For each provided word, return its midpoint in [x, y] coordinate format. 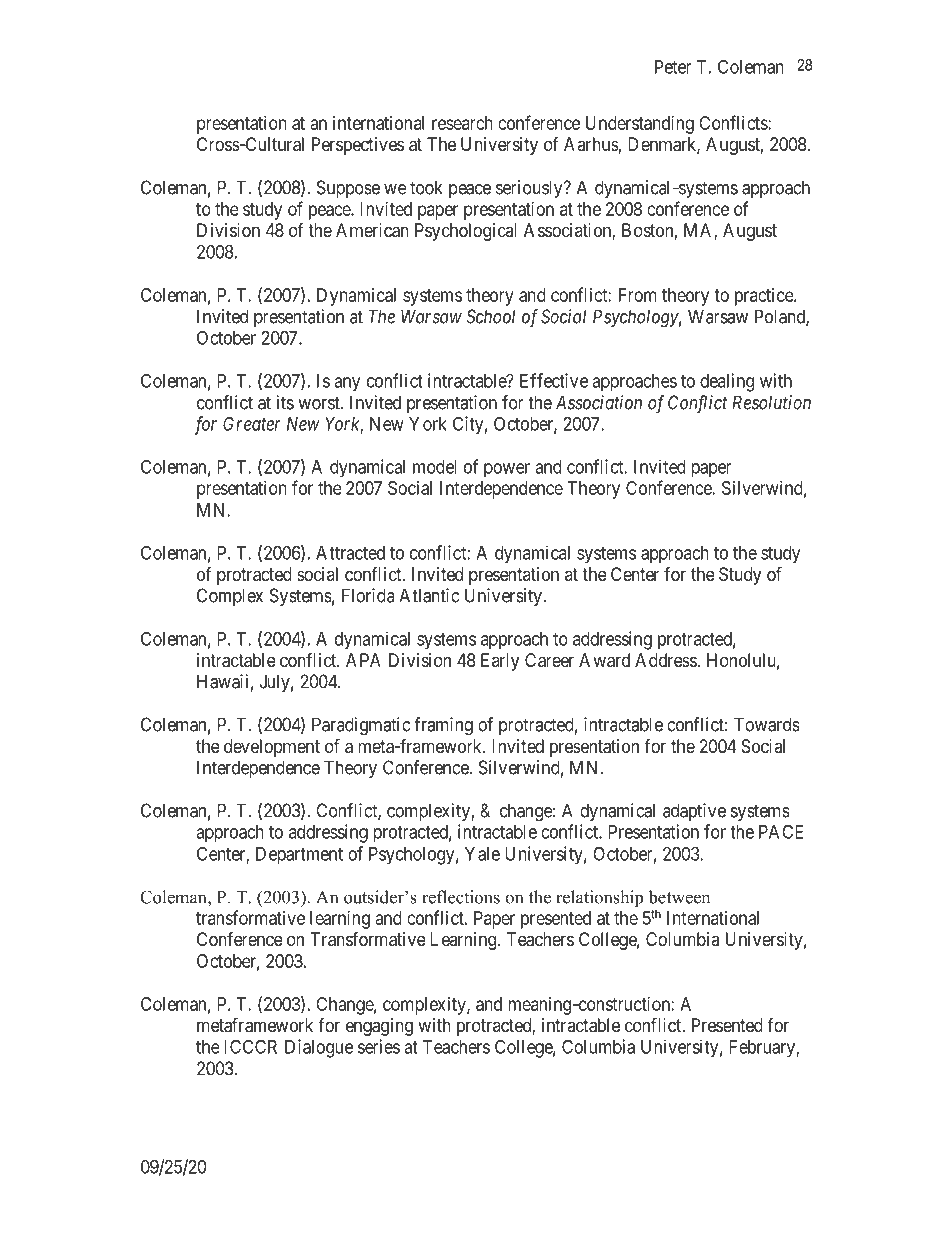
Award [604, 660]
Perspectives [358, 146]
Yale [482, 854]
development [272, 748]
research [462, 123]
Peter [673, 67]
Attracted [350, 553]
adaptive [694, 812]
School [490, 316]
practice [765, 297]
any [347, 384]
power [507, 470]
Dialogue [319, 1048]
